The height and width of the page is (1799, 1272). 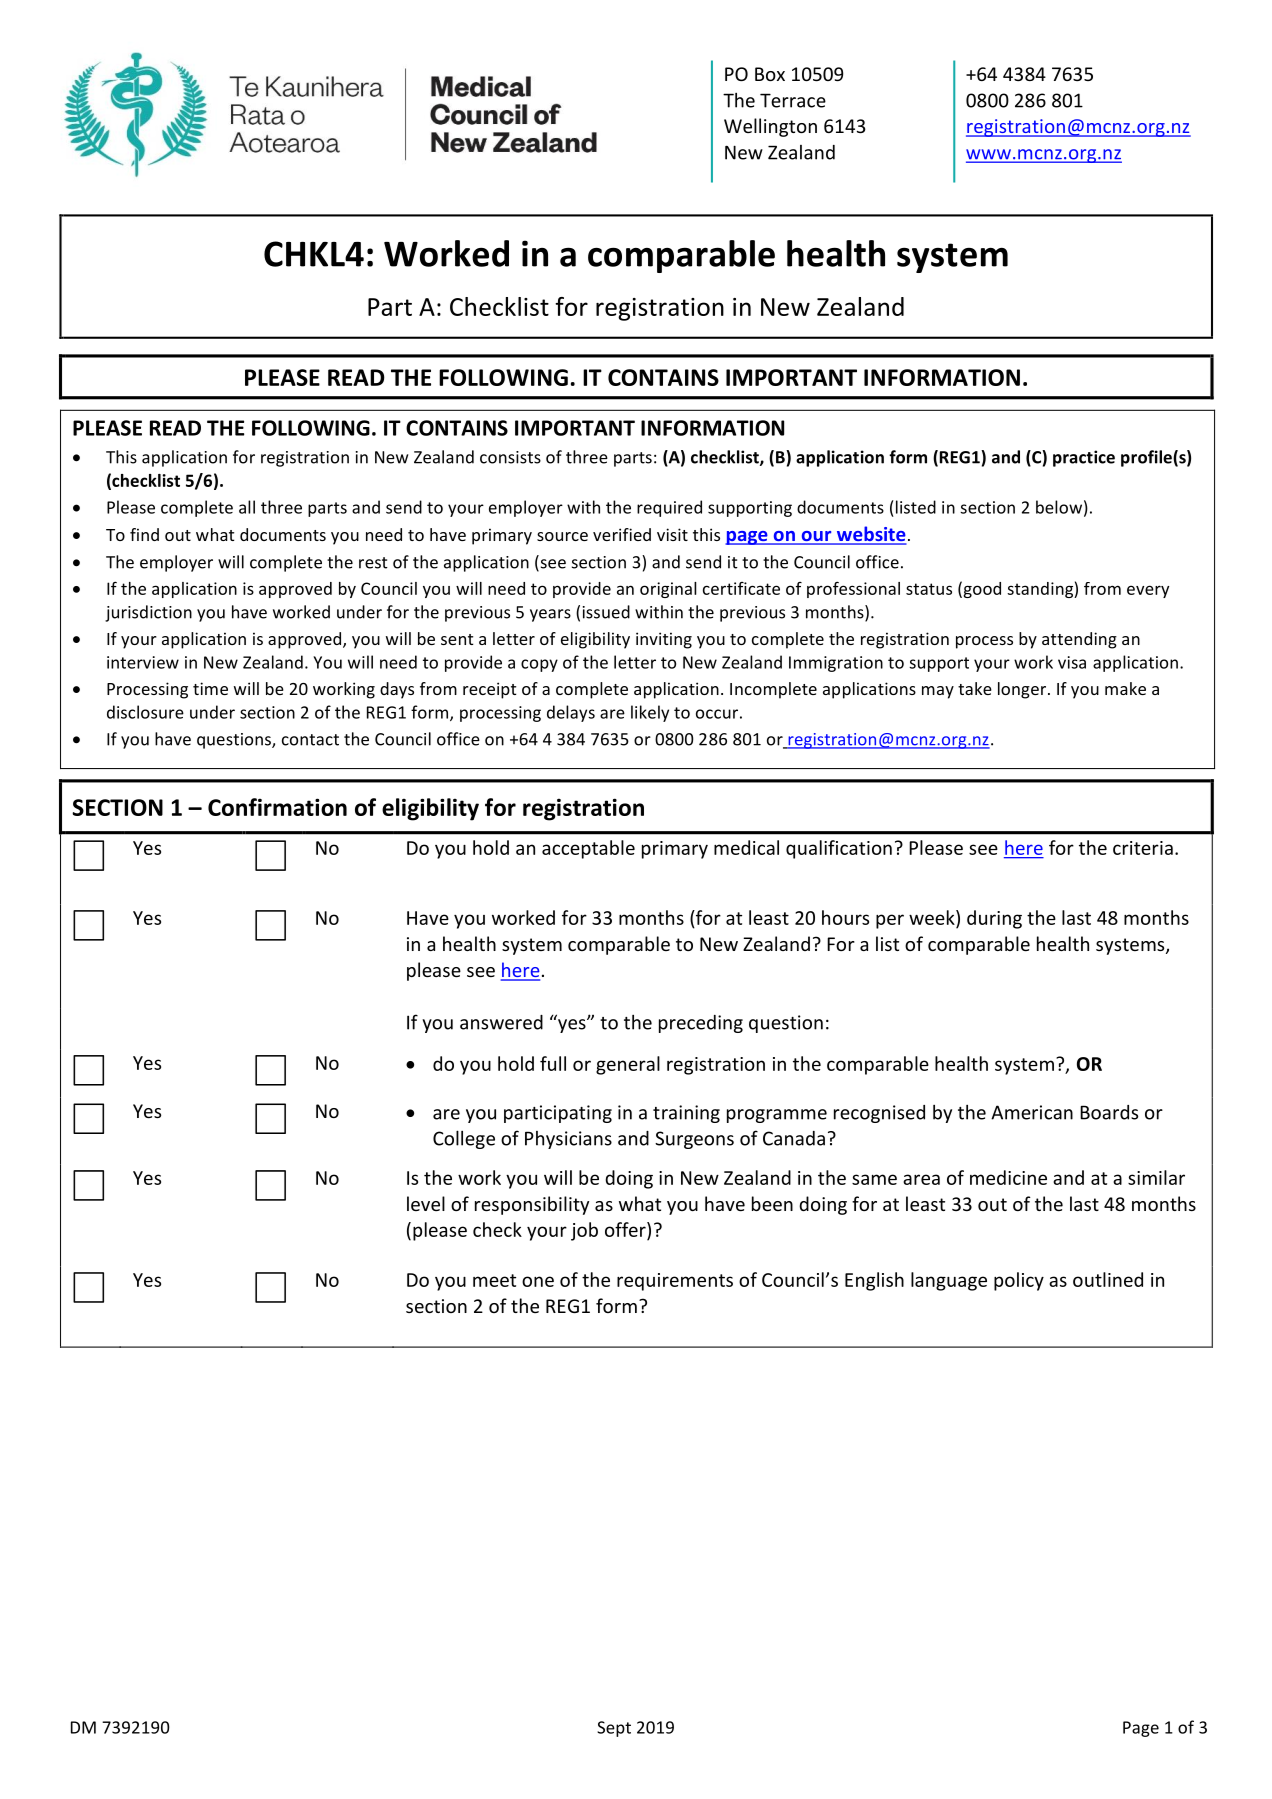 I want to click on longer, so click(x=1023, y=690).
